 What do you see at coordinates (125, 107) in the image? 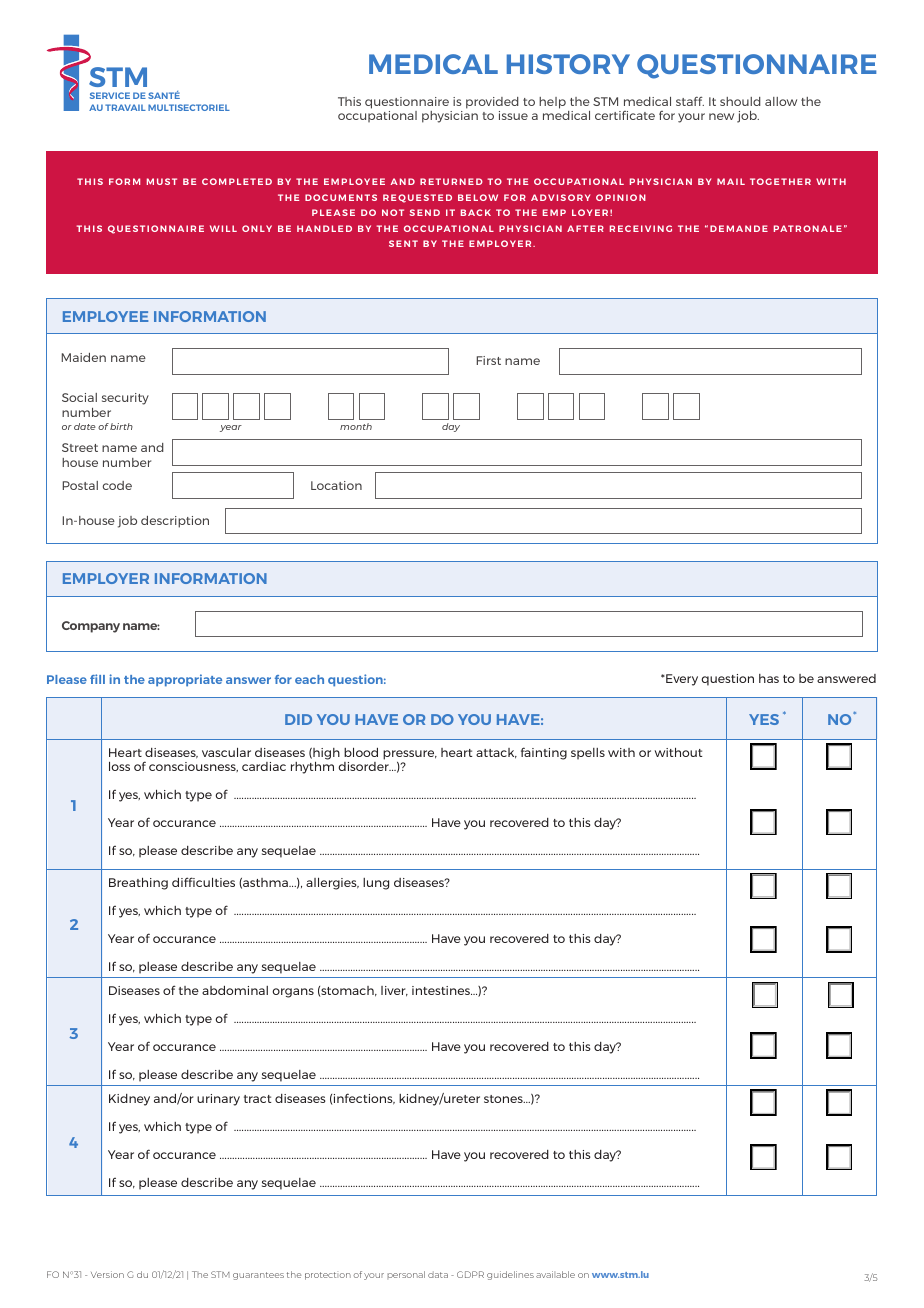
I see `TRAVAIL` at bounding box center [125, 107].
